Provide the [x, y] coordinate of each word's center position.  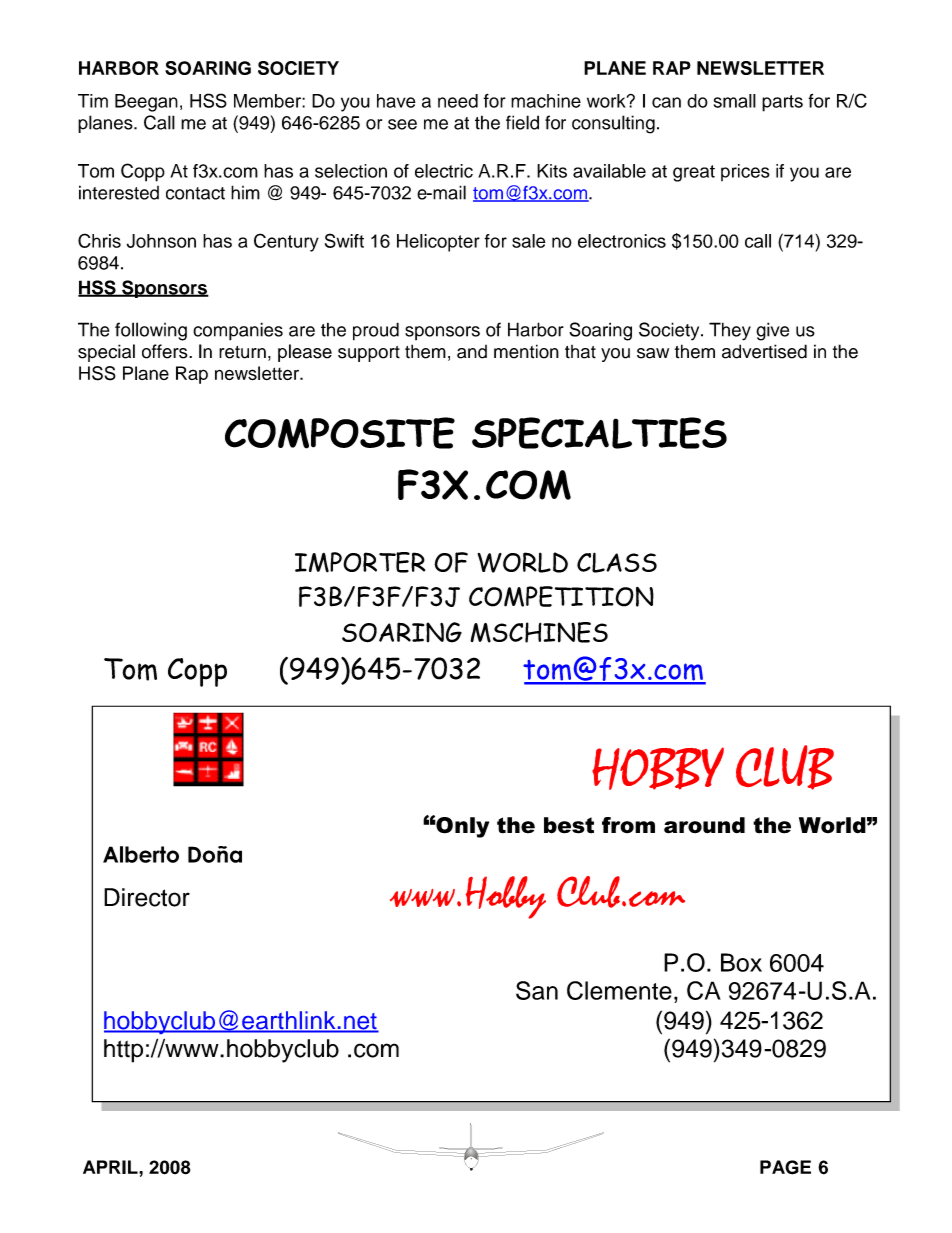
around [704, 825]
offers [166, 351]
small [735, 101]
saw [653, 353]
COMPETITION [561, 596]
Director [147, 897]
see [402, 124]
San [537, 990]
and [472, 352]
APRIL [111, 1167]
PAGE [785, 1167]
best [569, 825]
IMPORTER [360, 562]
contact [195, 193]
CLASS [617, 562]
